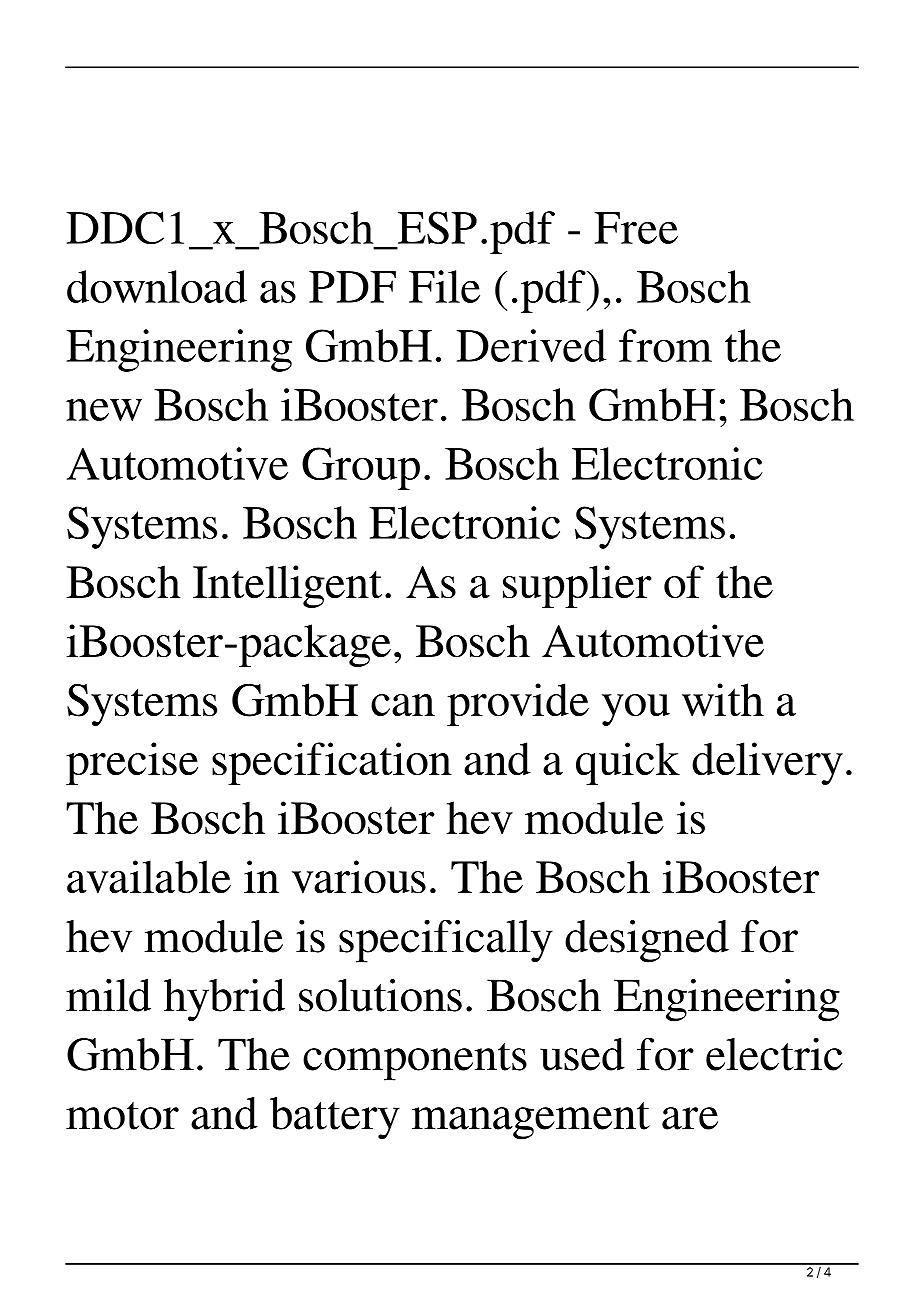 This document has width=924, height=1308. What do you see at coordinates (444, 286) in the document?
I see `File` at bounding box center [444, 286].
